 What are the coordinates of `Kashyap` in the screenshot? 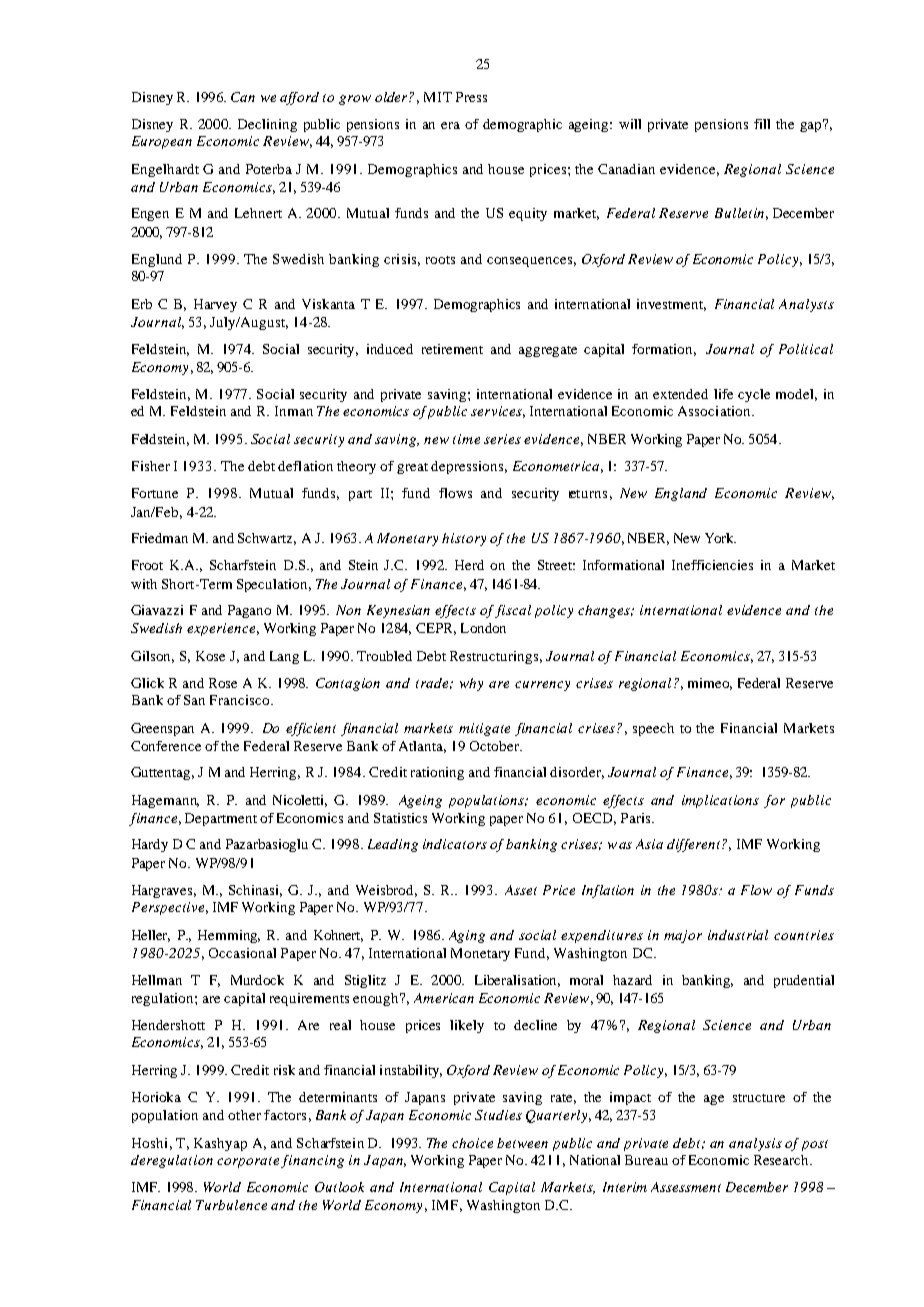 It's located at (220, 1144).
